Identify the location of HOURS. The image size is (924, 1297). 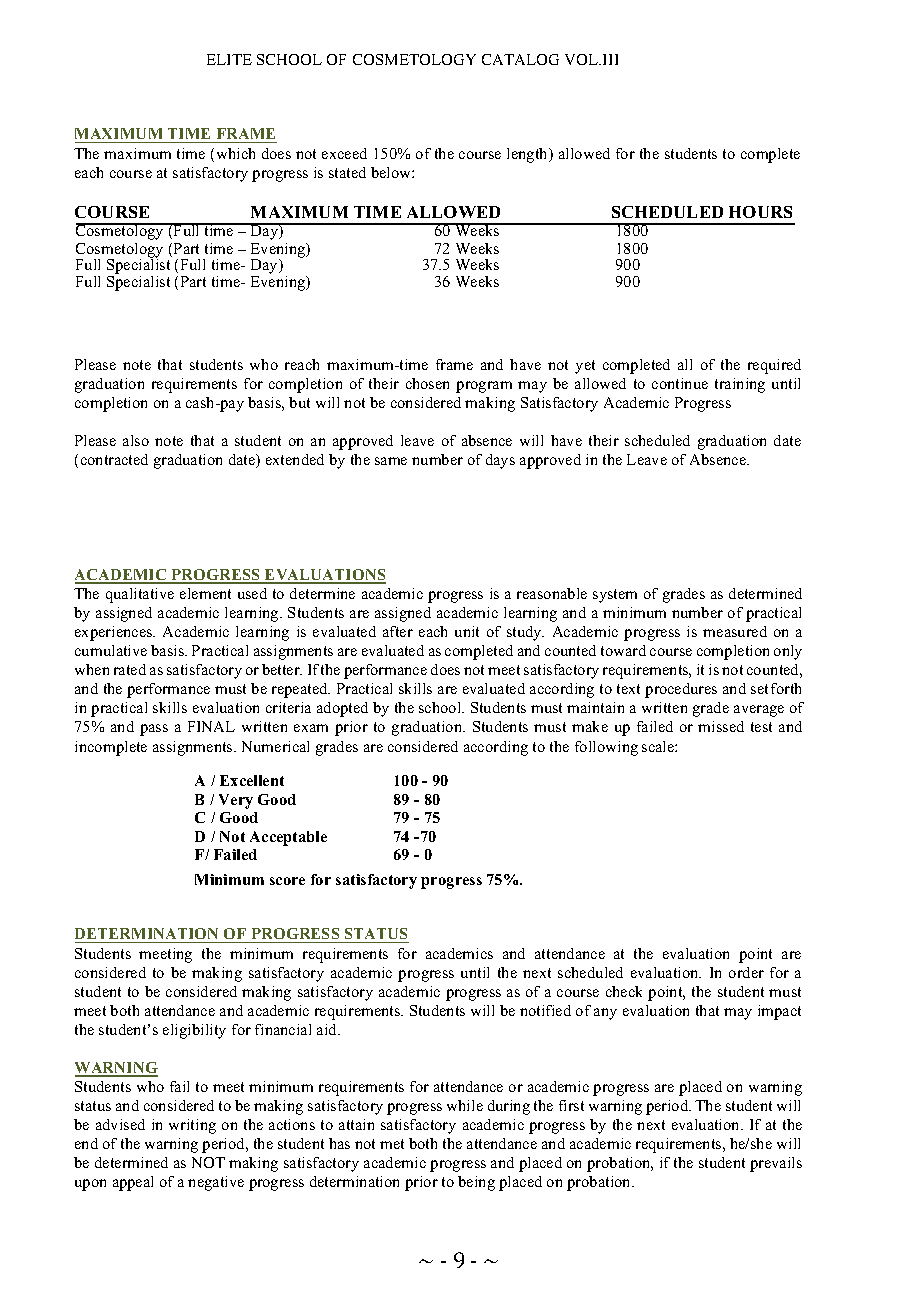
(760, 212).
